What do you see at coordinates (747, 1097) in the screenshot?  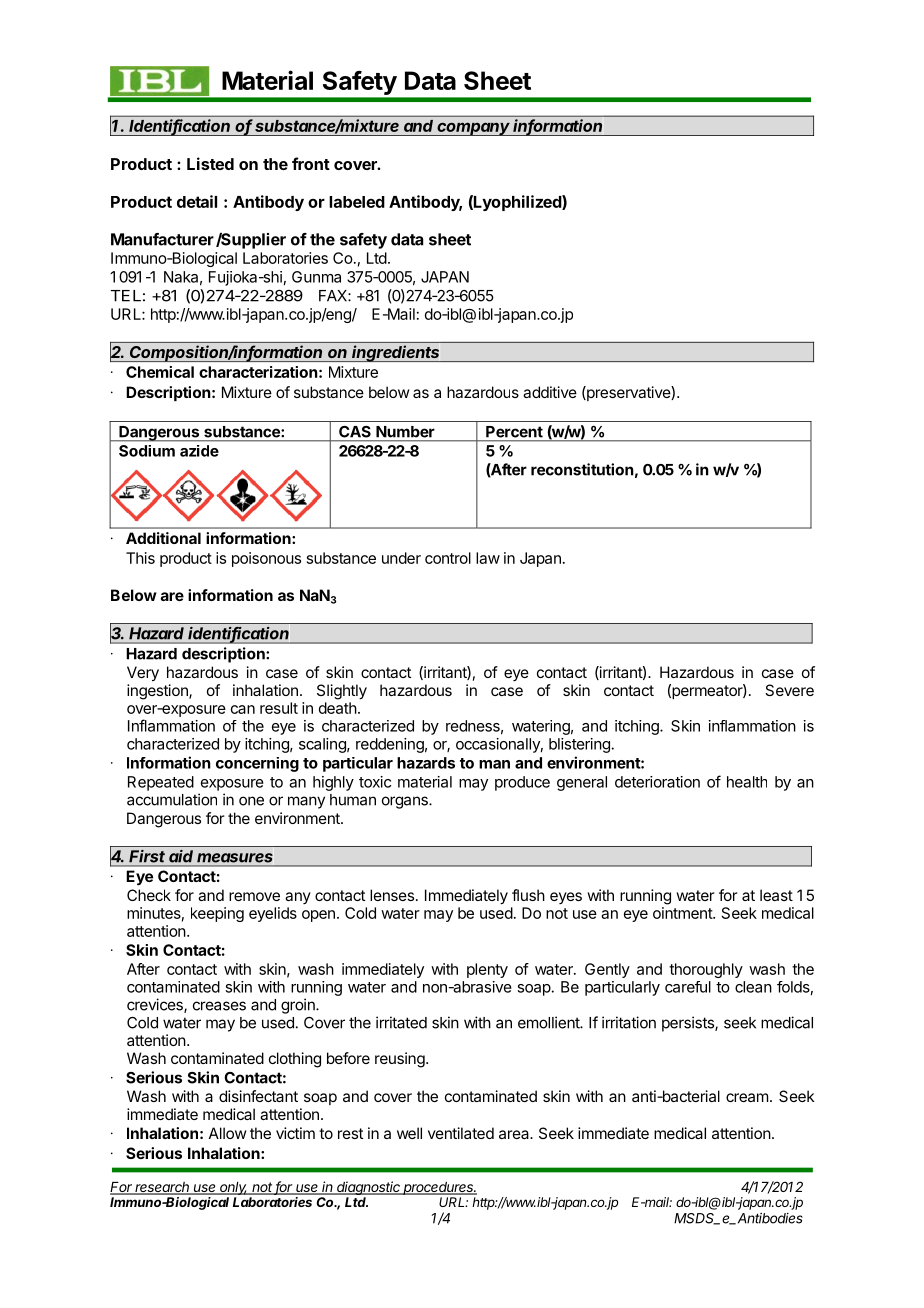 I see `cream` at bounding box center [747, 1097].
